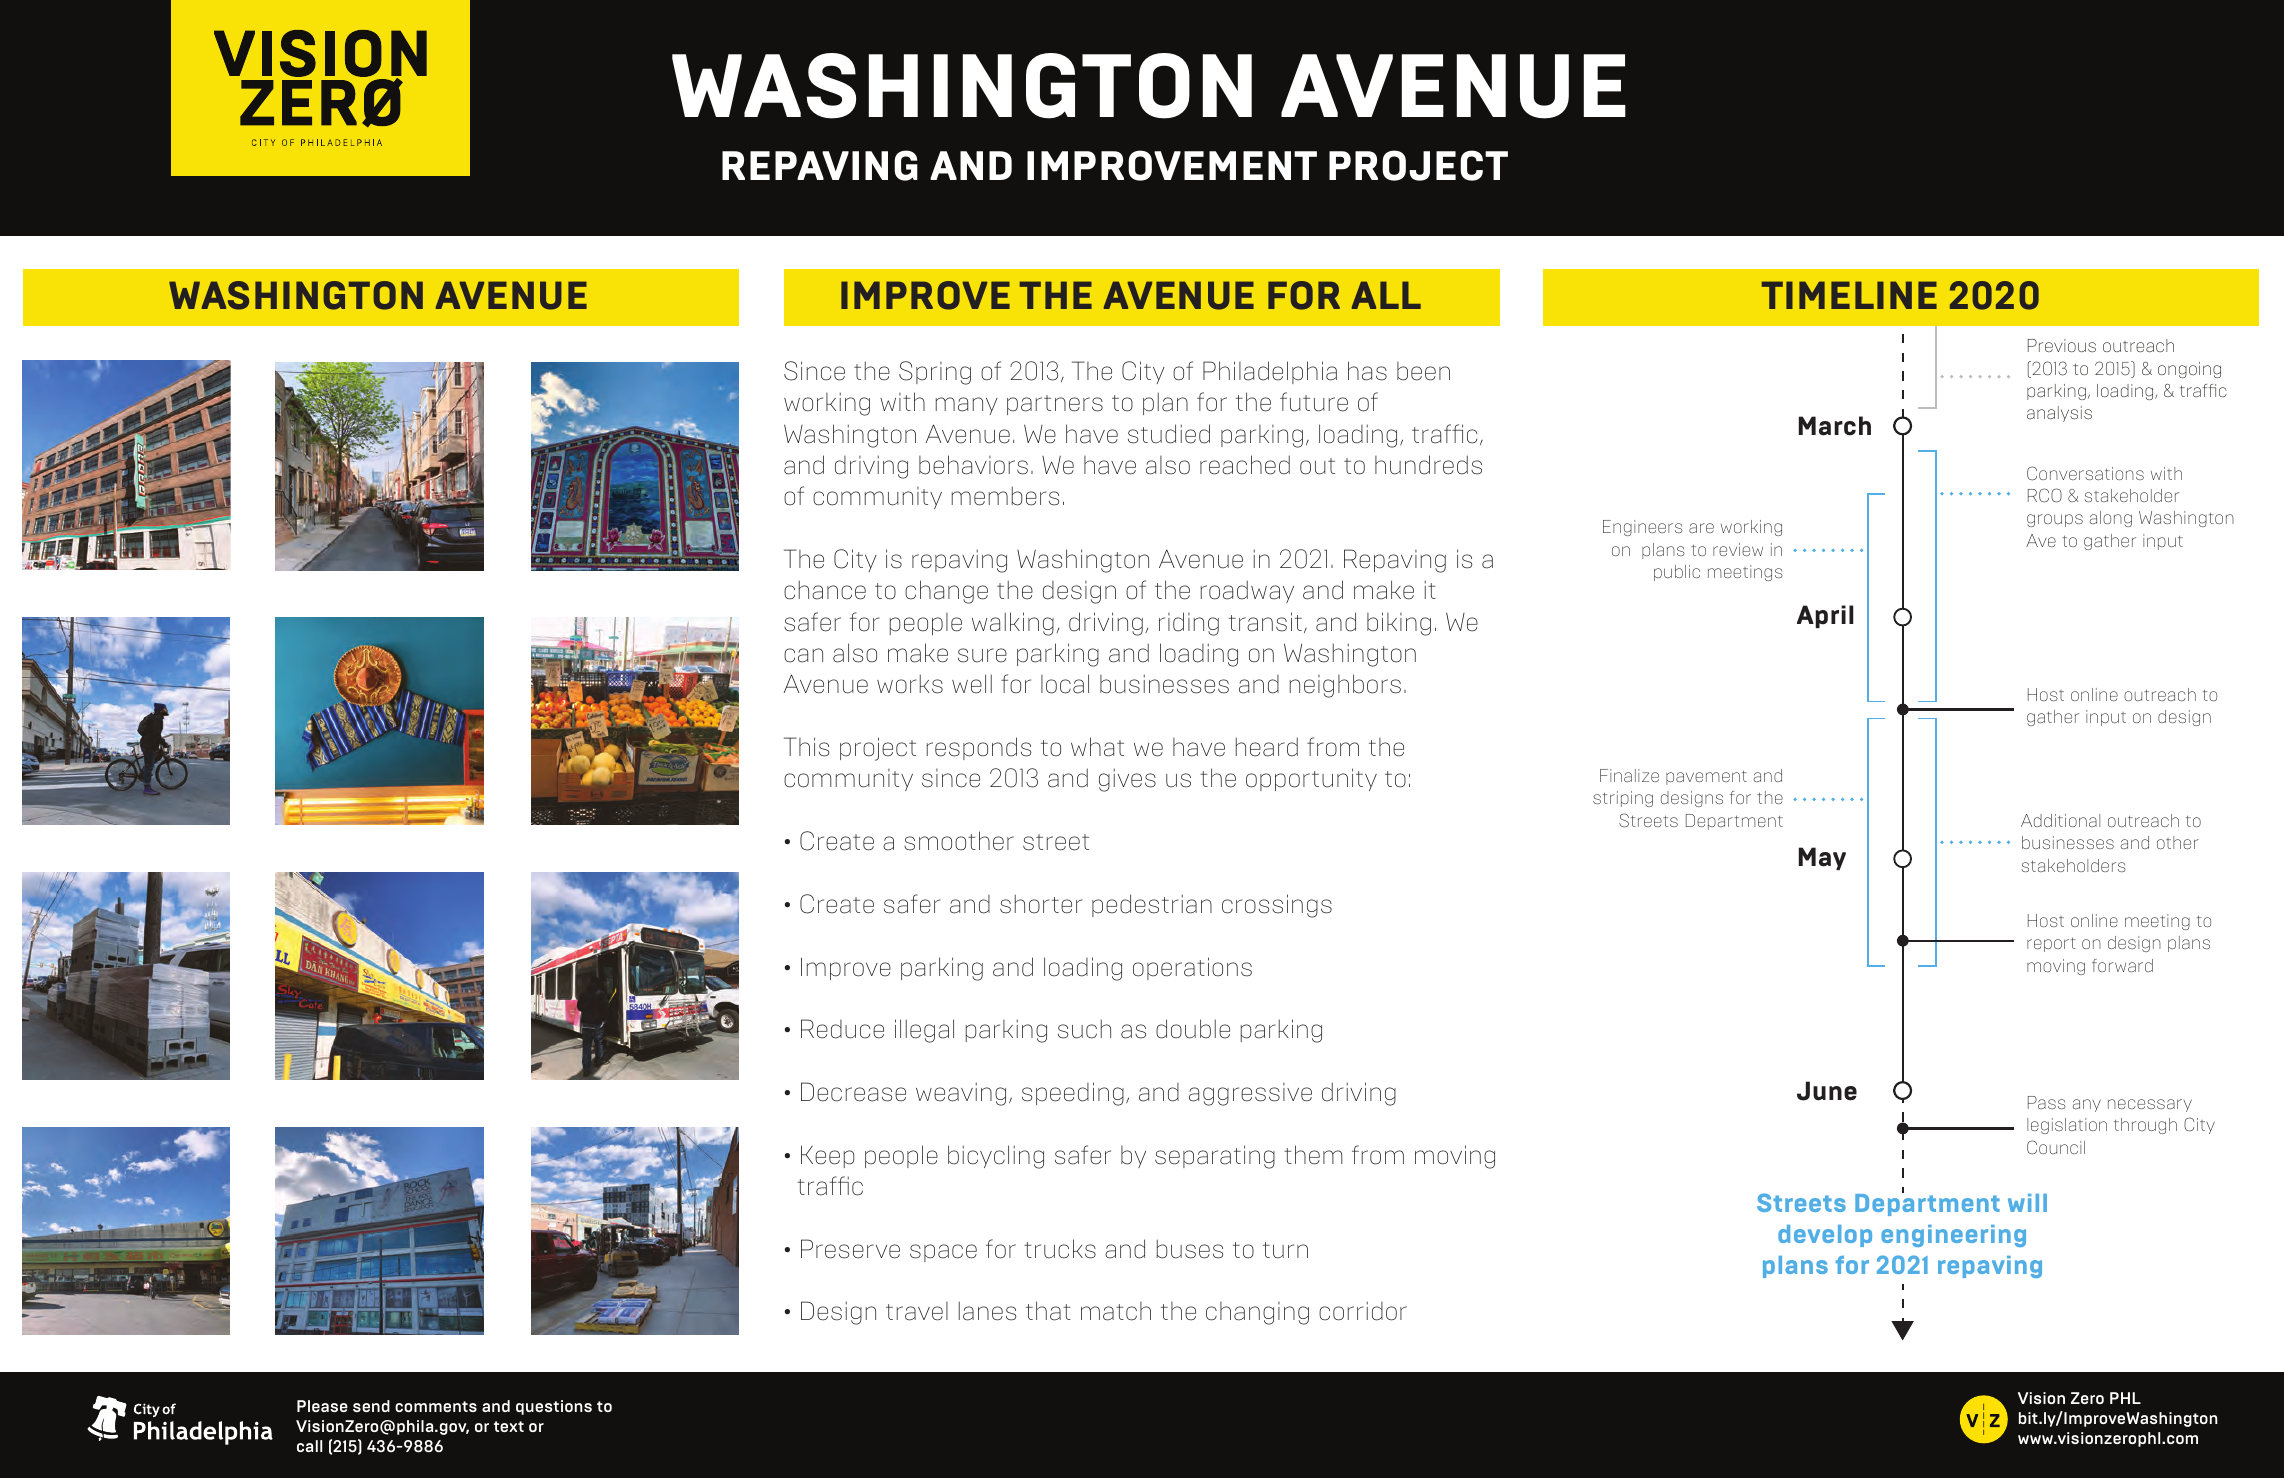 The width and height of the document is (2284, 1478). I want to click on has, so click(1367, 371).
